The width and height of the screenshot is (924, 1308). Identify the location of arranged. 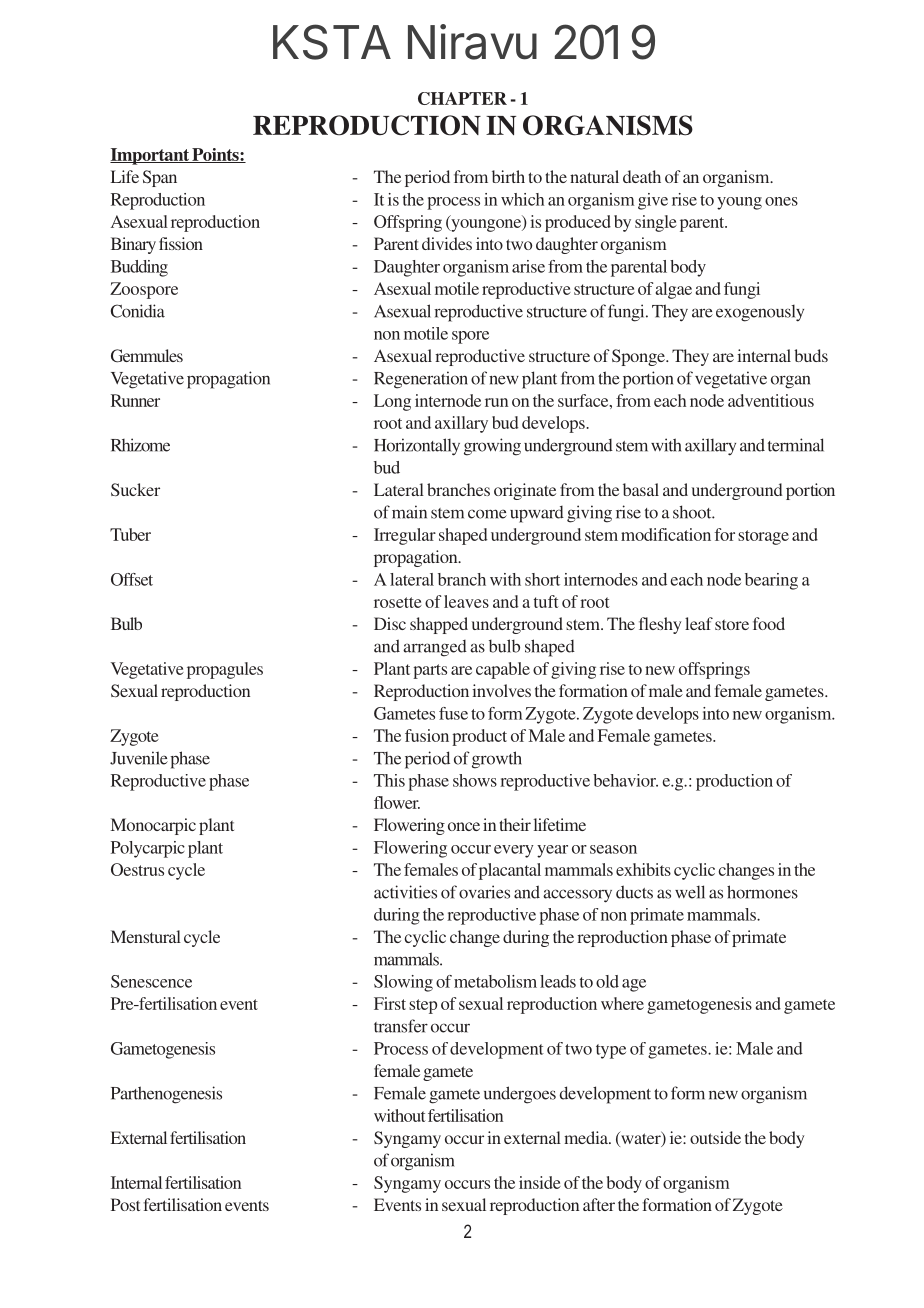
(435, 648).
